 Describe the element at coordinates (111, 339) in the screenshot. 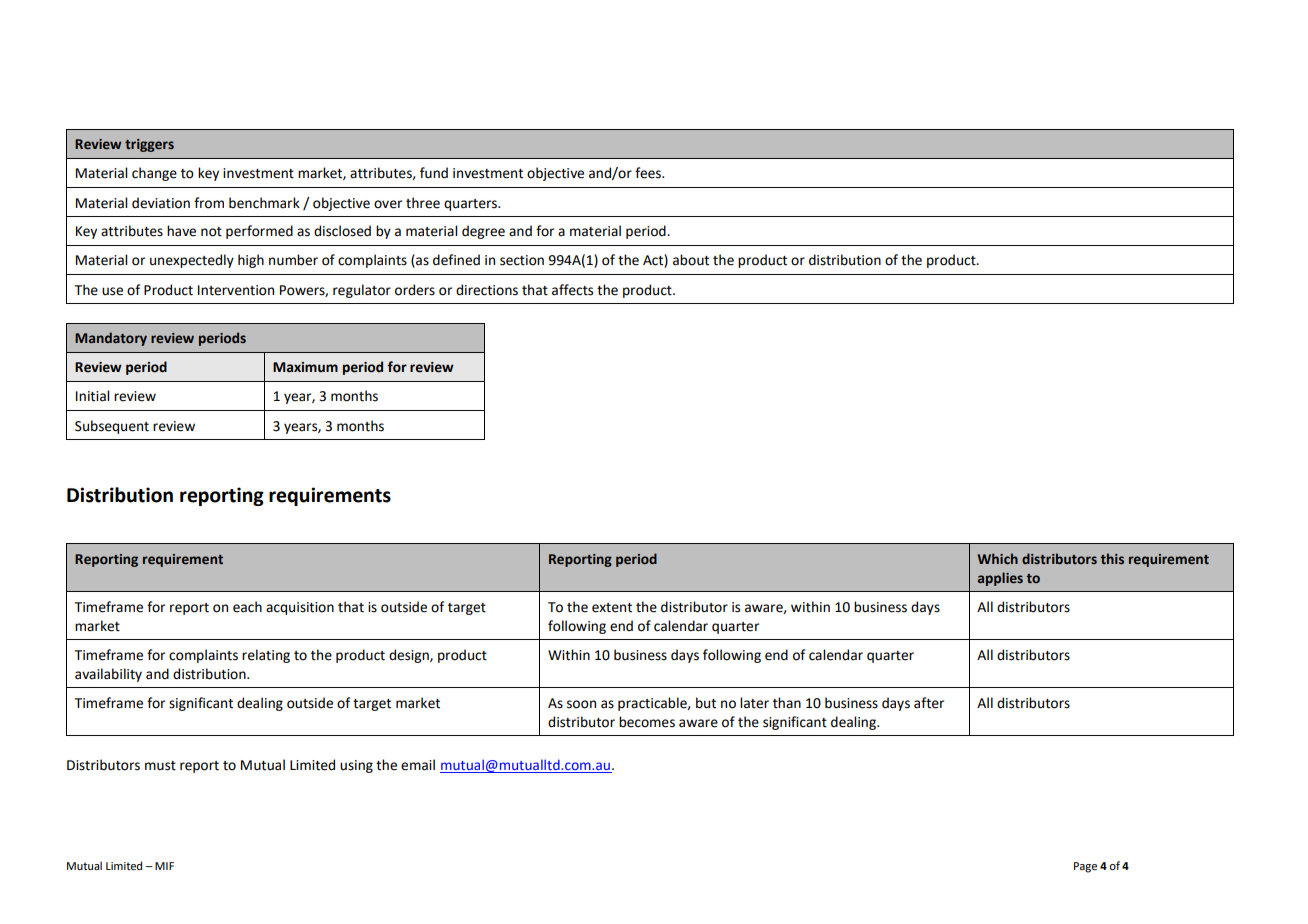

I see `Mandatory` at that location.
